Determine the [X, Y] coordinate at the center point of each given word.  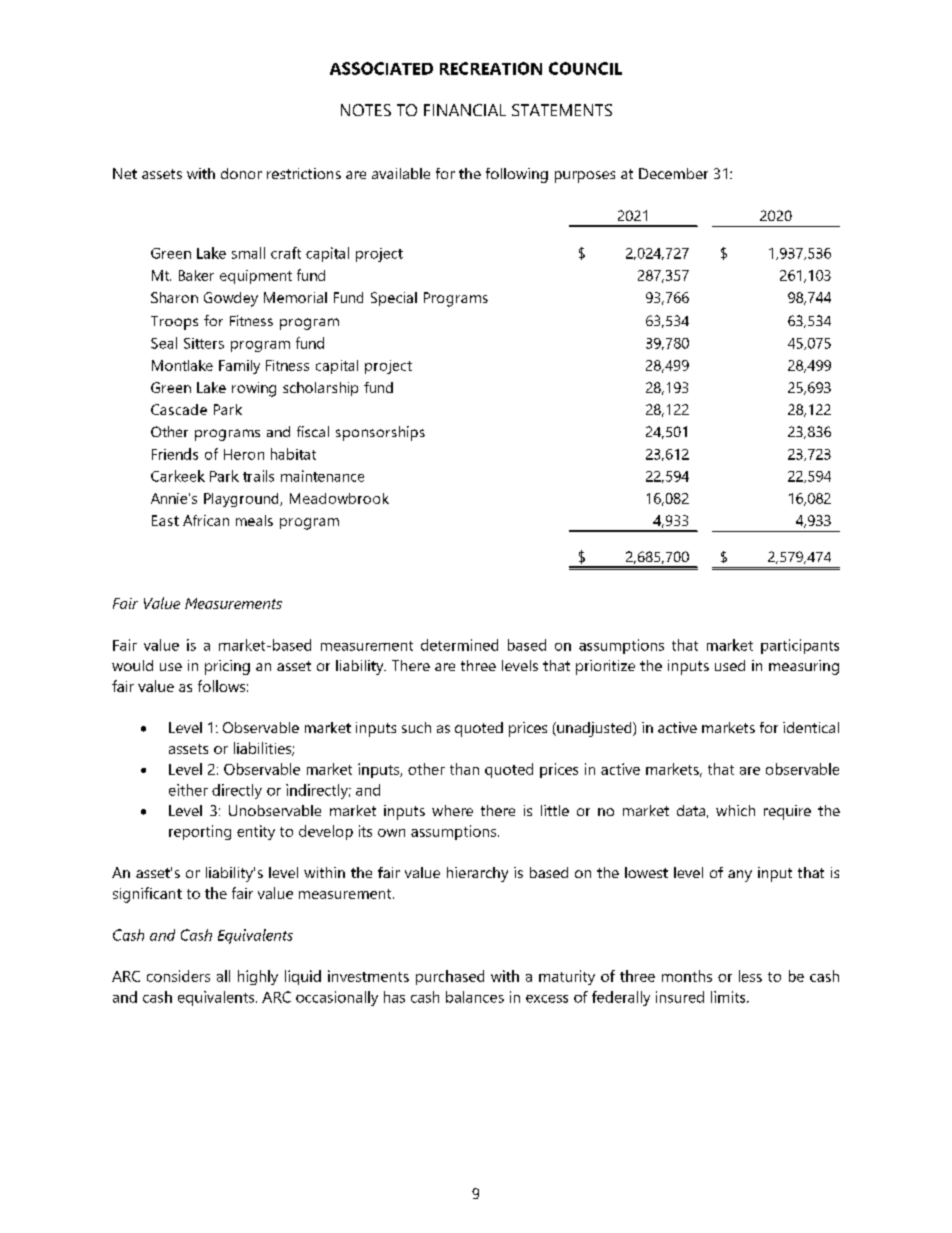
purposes [585, 177]
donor [241, 173]
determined [459, 645]
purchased [450, 977]
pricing [227, 667]
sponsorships [380, 433]
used [730, 665]
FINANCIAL [465, 110]
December [673, 173]
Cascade [179, 409]
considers [178, 976]
